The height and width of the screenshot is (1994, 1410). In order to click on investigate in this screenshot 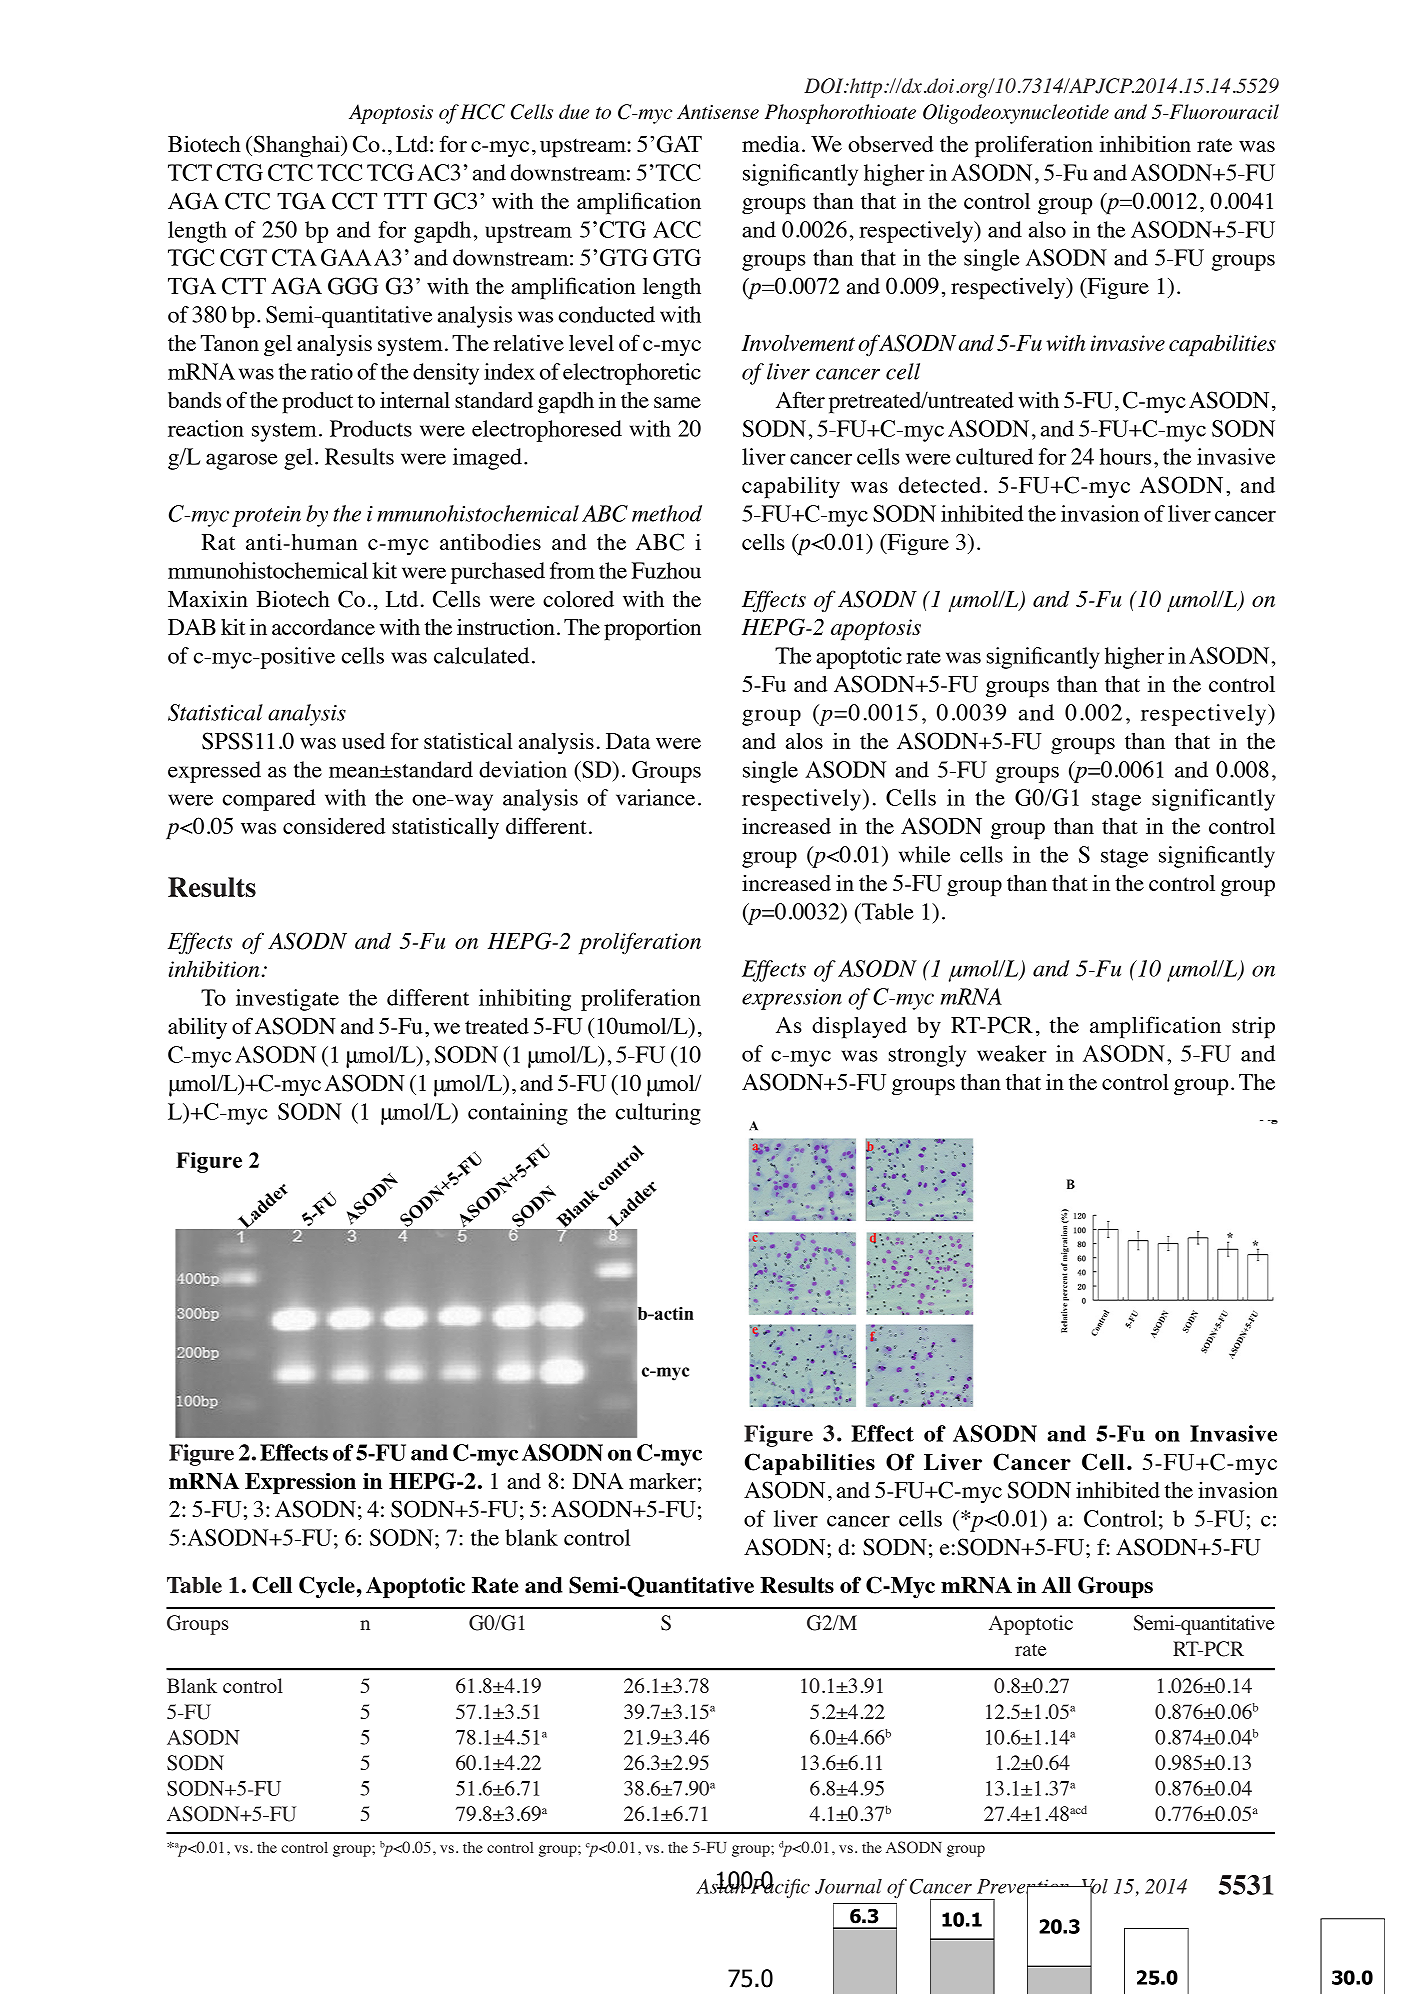, I will do `click(287, 1000)`.
